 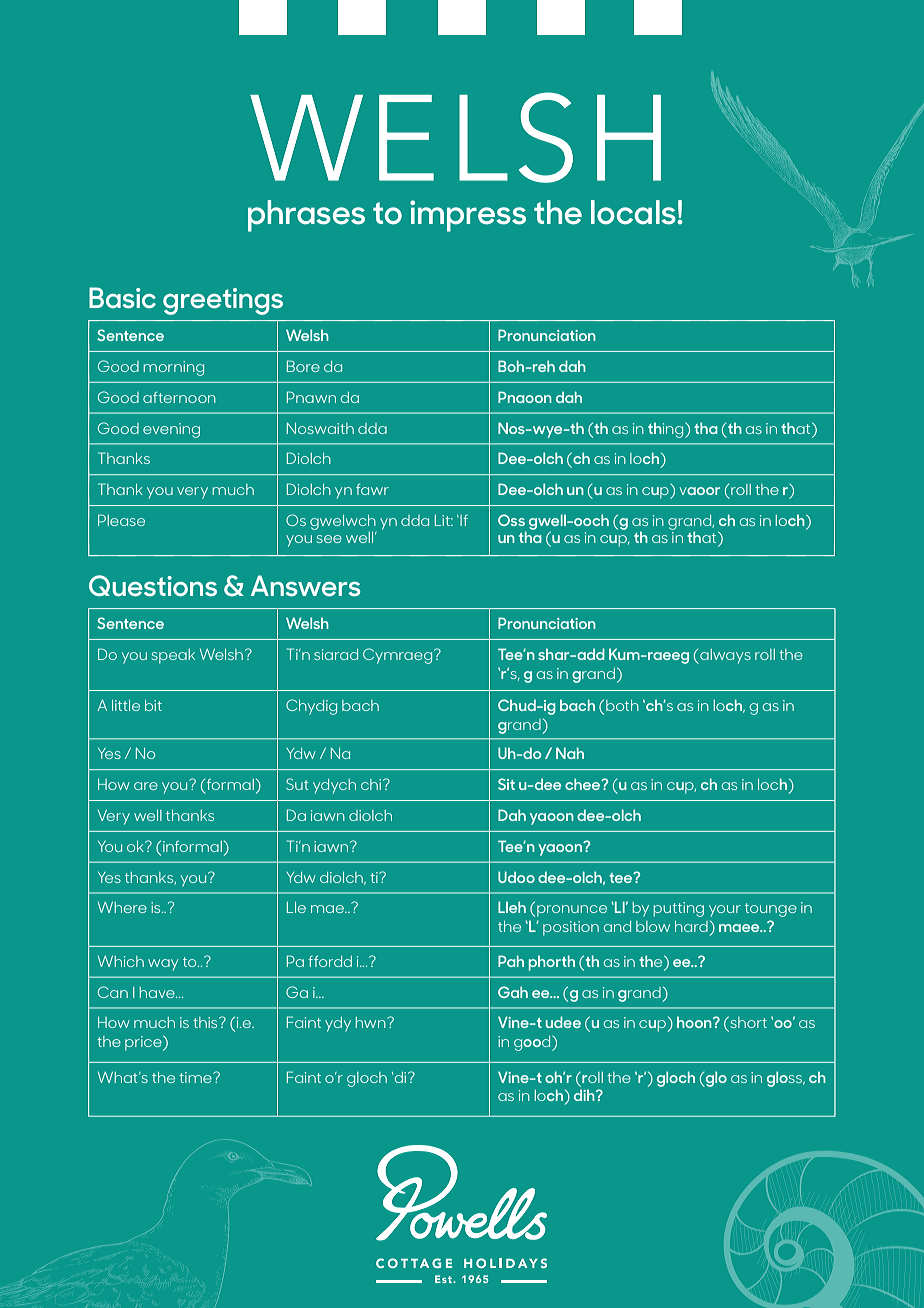 What do you see at coordinates (513, 992) in the screenshot?
I see `Gah` at bounding box center [513, 992].
